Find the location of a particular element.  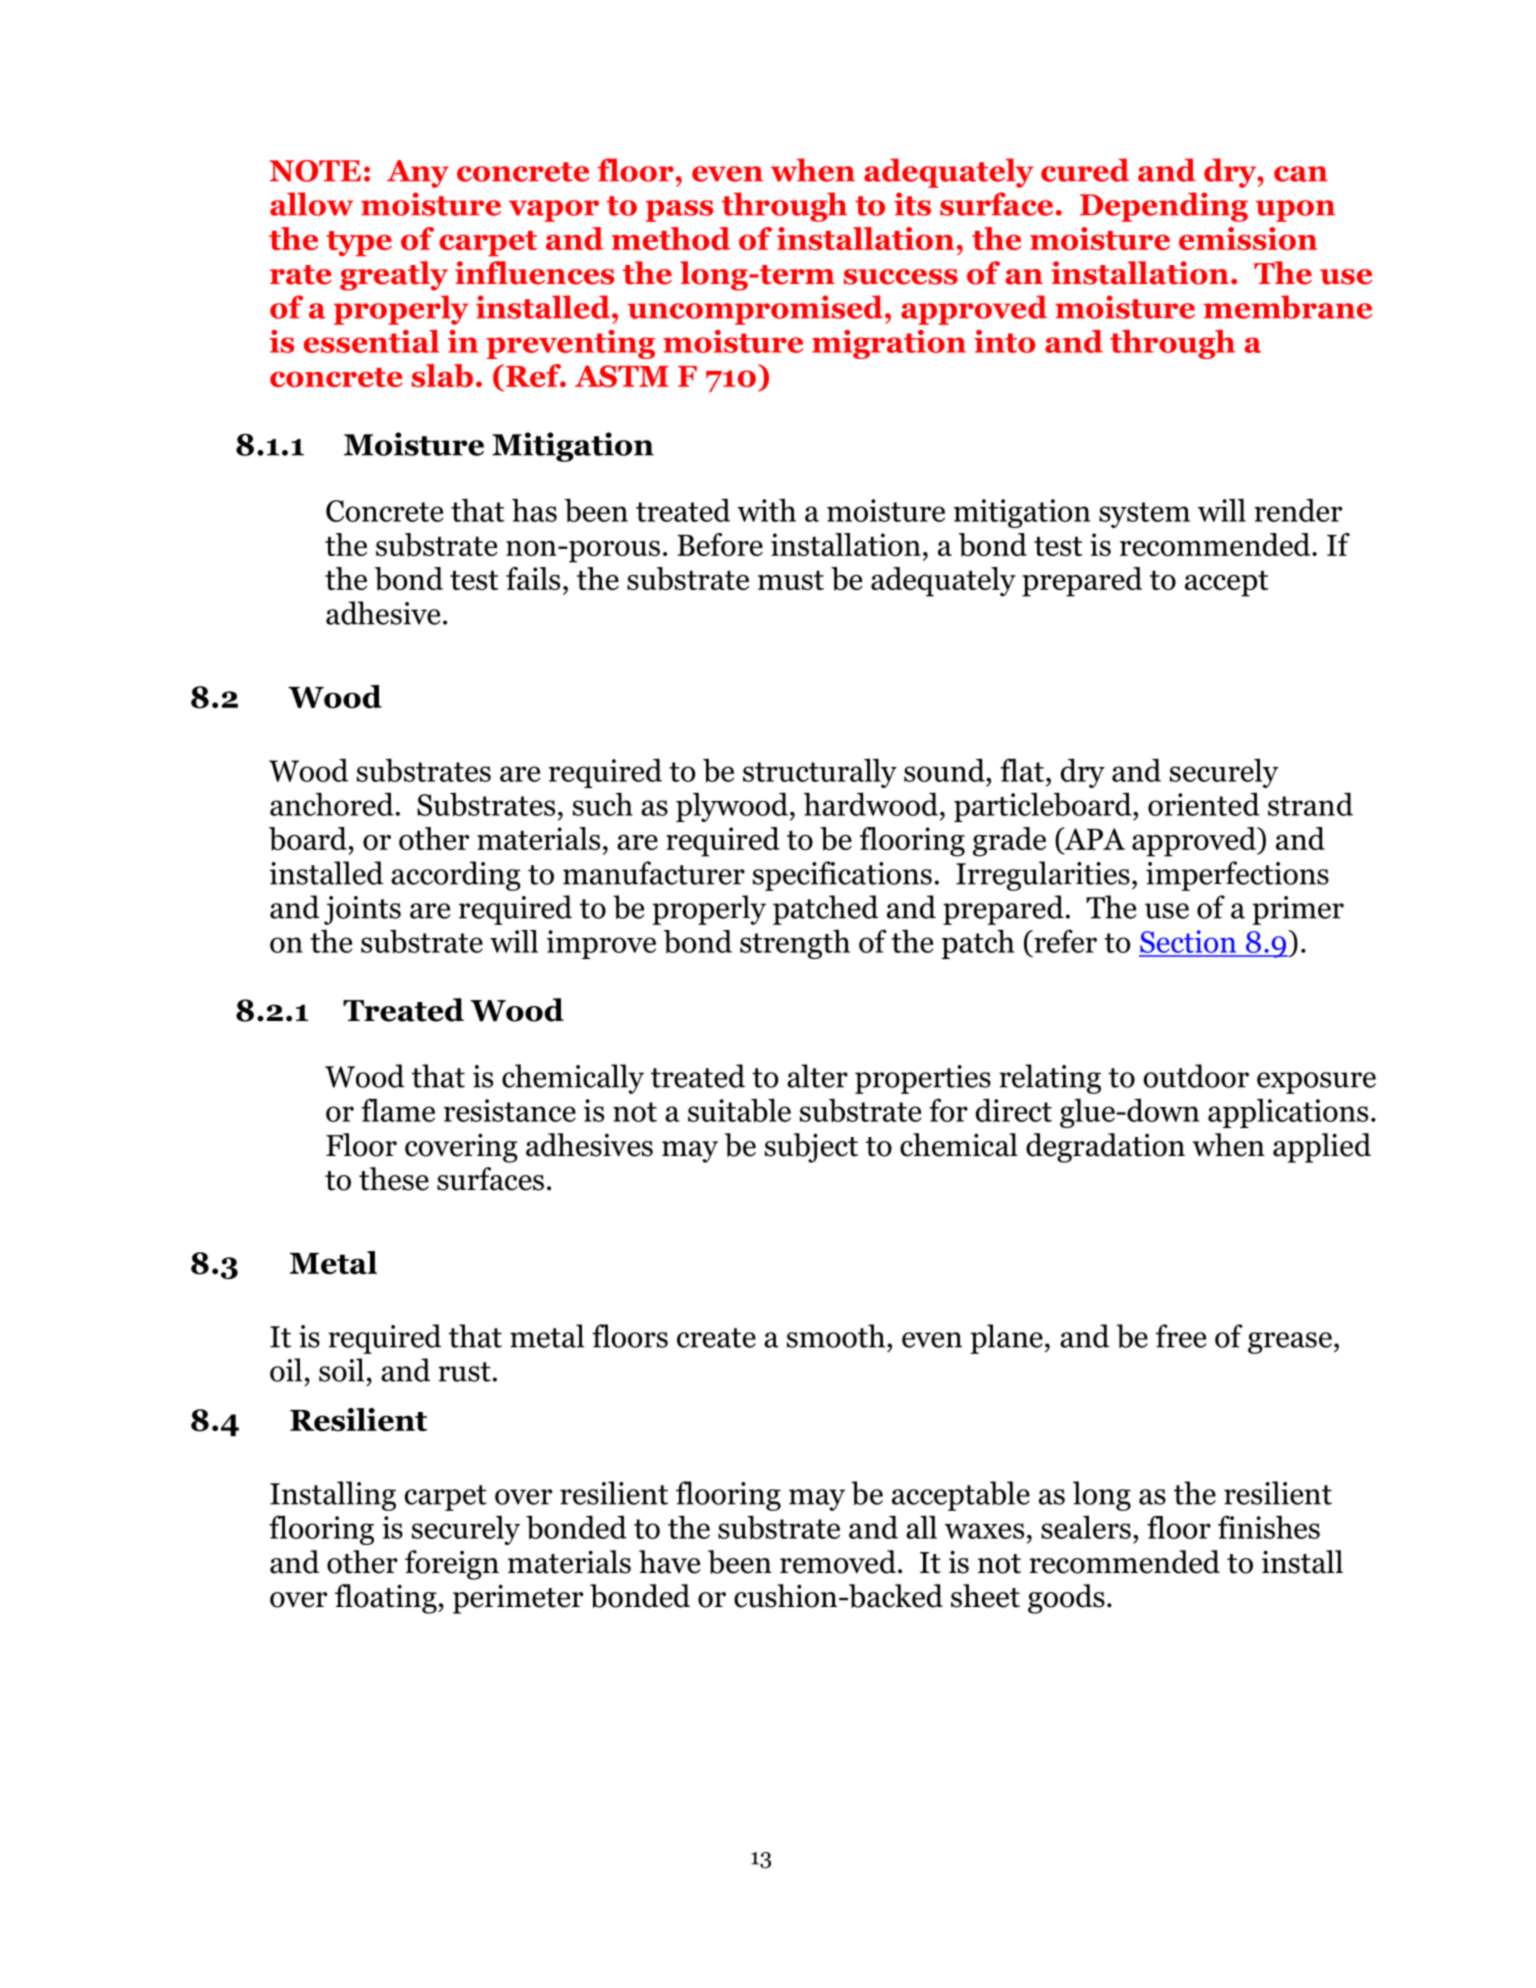

subject is located at coordinates (811, 1148).
